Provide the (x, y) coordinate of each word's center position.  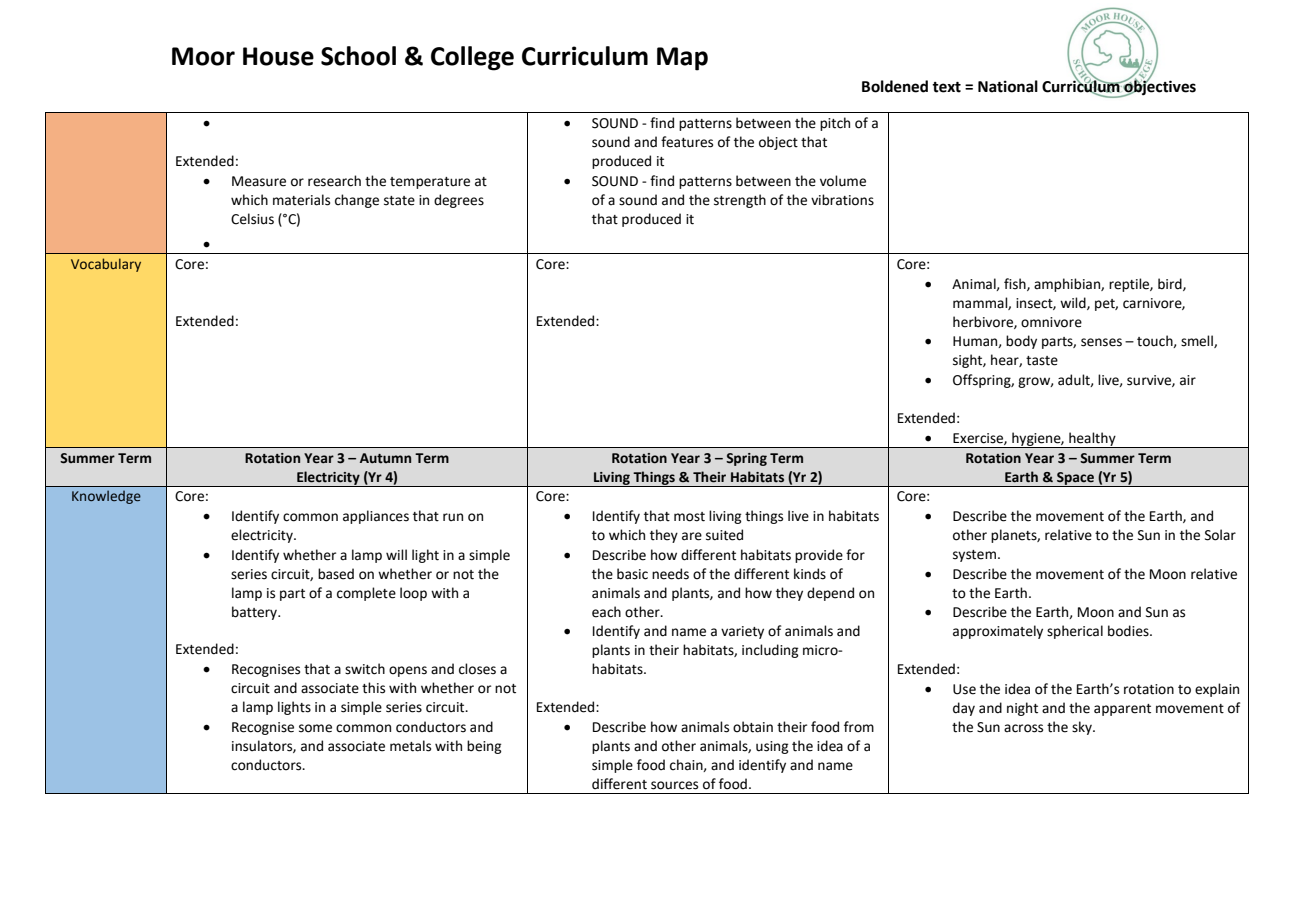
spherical (1075, 632)
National (1008, 86)
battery (256, 613)
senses (1101, 342)
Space (1075, 479)
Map (682, 59)
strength (740, 201)
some (315, 728)
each (606, 612)
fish (1016, 284)
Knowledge (106, 497)
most (689, 517)
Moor (203, 56)
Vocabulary (106, 265)
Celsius (252, 219)
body (1021, 342)
